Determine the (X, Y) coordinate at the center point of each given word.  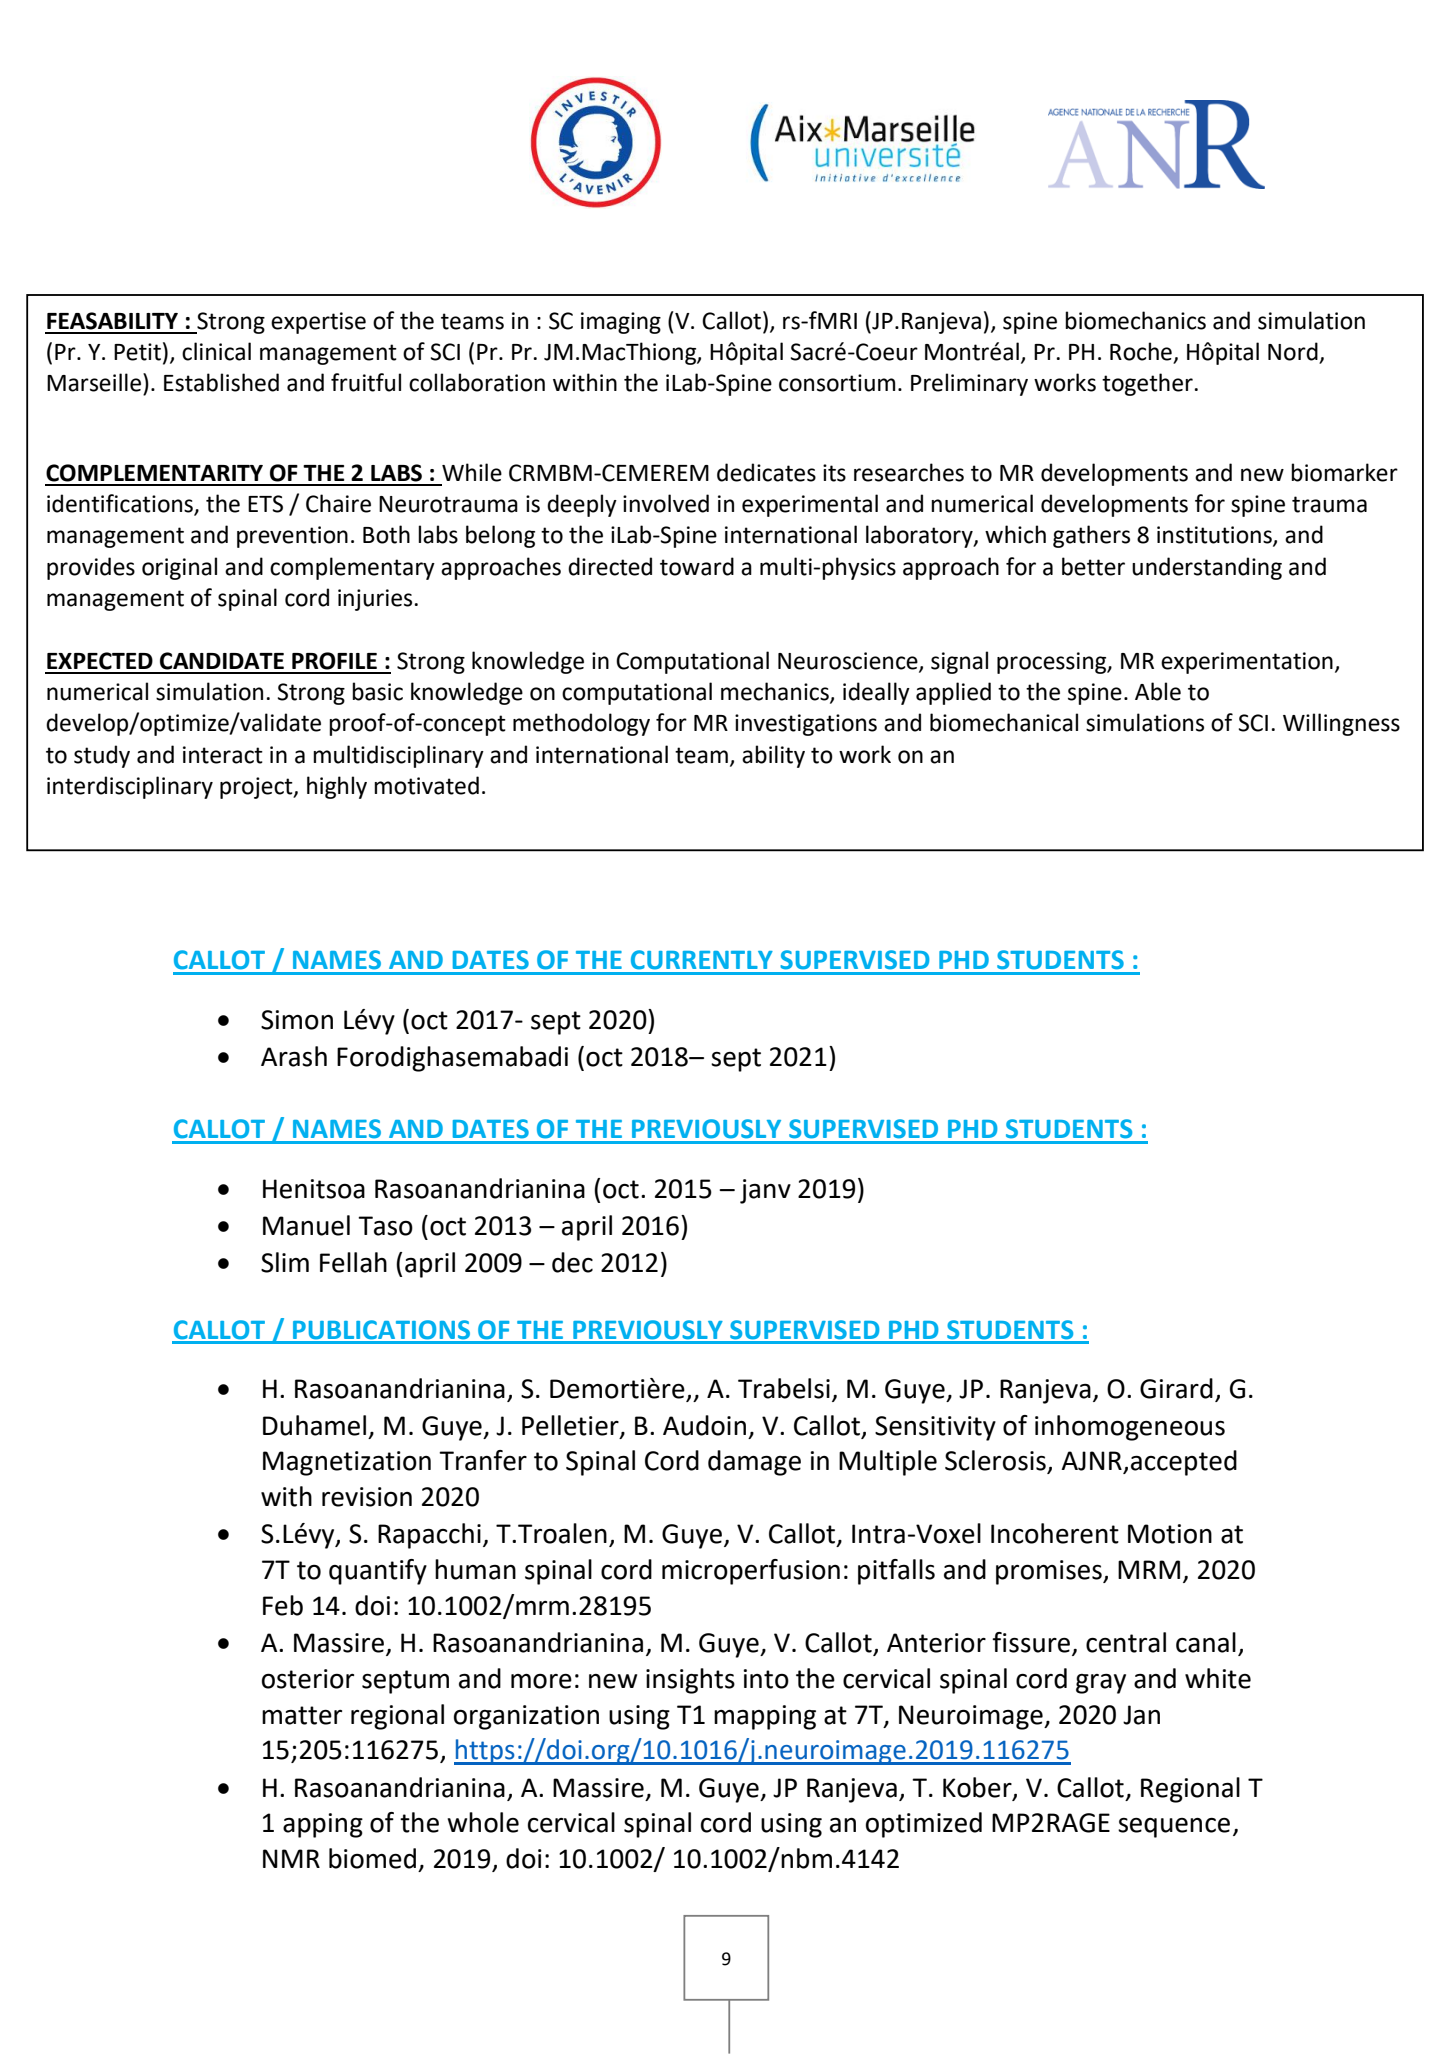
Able (1158, 691)
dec (572, 1262)
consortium (837, 383)
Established (221, 382)
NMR (291, 1858)
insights (690, 1681)
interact (223, 755)
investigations (806, 725)
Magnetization (347, 1463)
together (1148, 384)
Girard (1176, 1388)
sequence (1174, 1828)
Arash (294, 1056)
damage (754, 1463)
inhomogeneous (1130, 1428)
